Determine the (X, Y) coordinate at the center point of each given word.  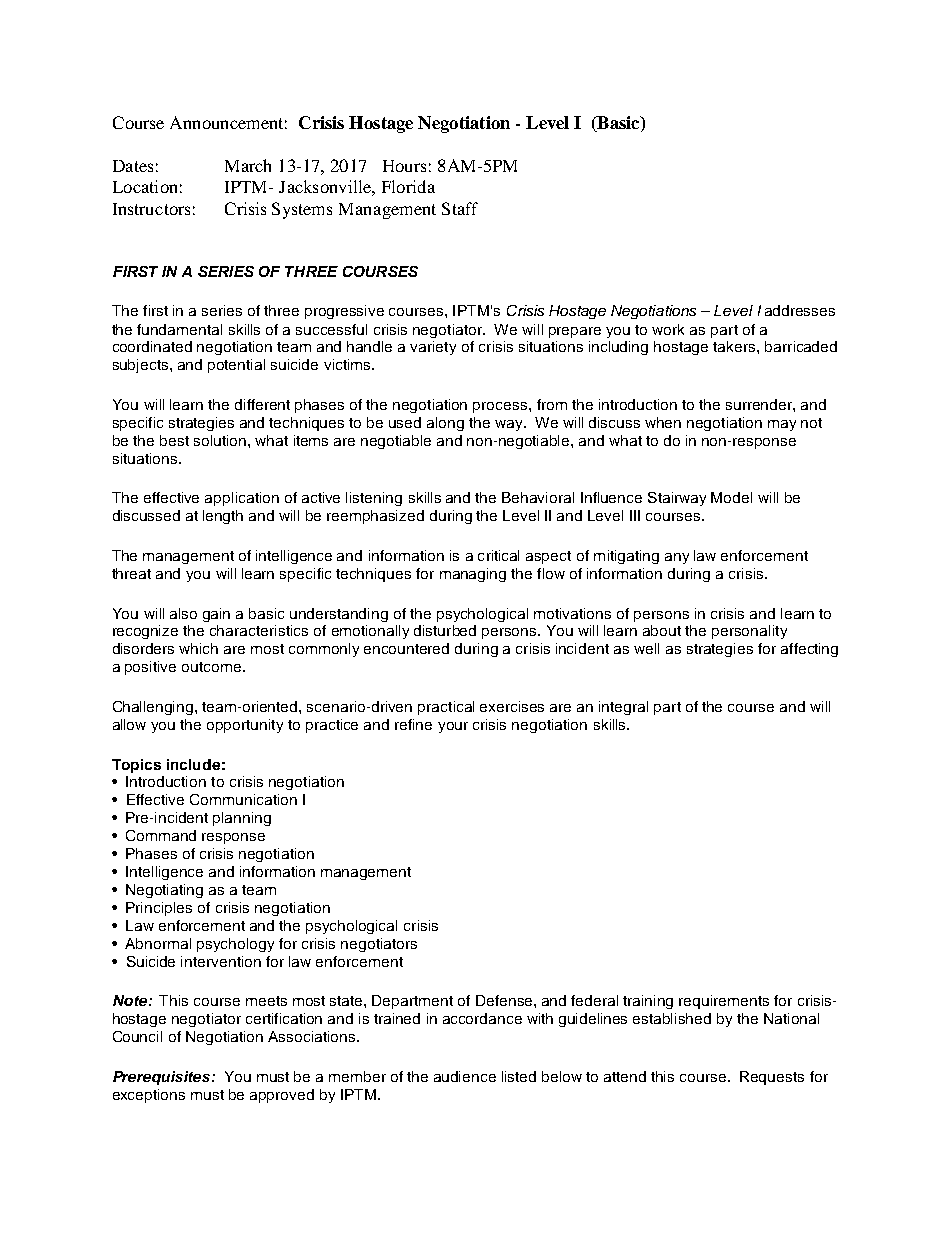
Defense (505, 1000)
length (223, 517)
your (453, 727)
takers (735, 346)
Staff (460, 208)
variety (433, 348)
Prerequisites (163, 1078)
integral (623, 708)
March (248, 165)
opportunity (245, 726)
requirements (724, 1002)
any (677, 558)
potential (236, 366)
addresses (800, 310)
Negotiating (164, 891)
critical (498, 555)
